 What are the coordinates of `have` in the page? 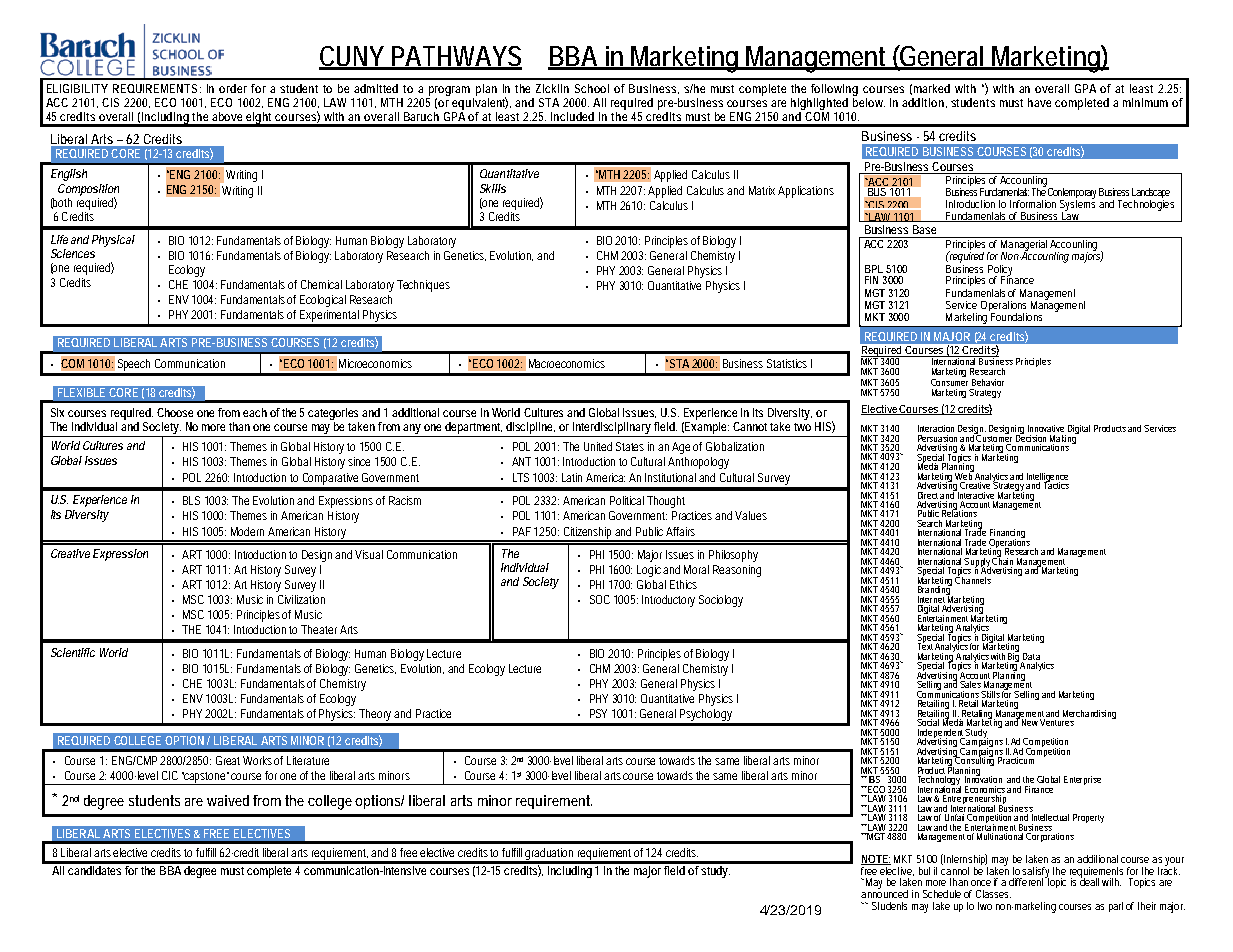 It's located at (1039, 102).
